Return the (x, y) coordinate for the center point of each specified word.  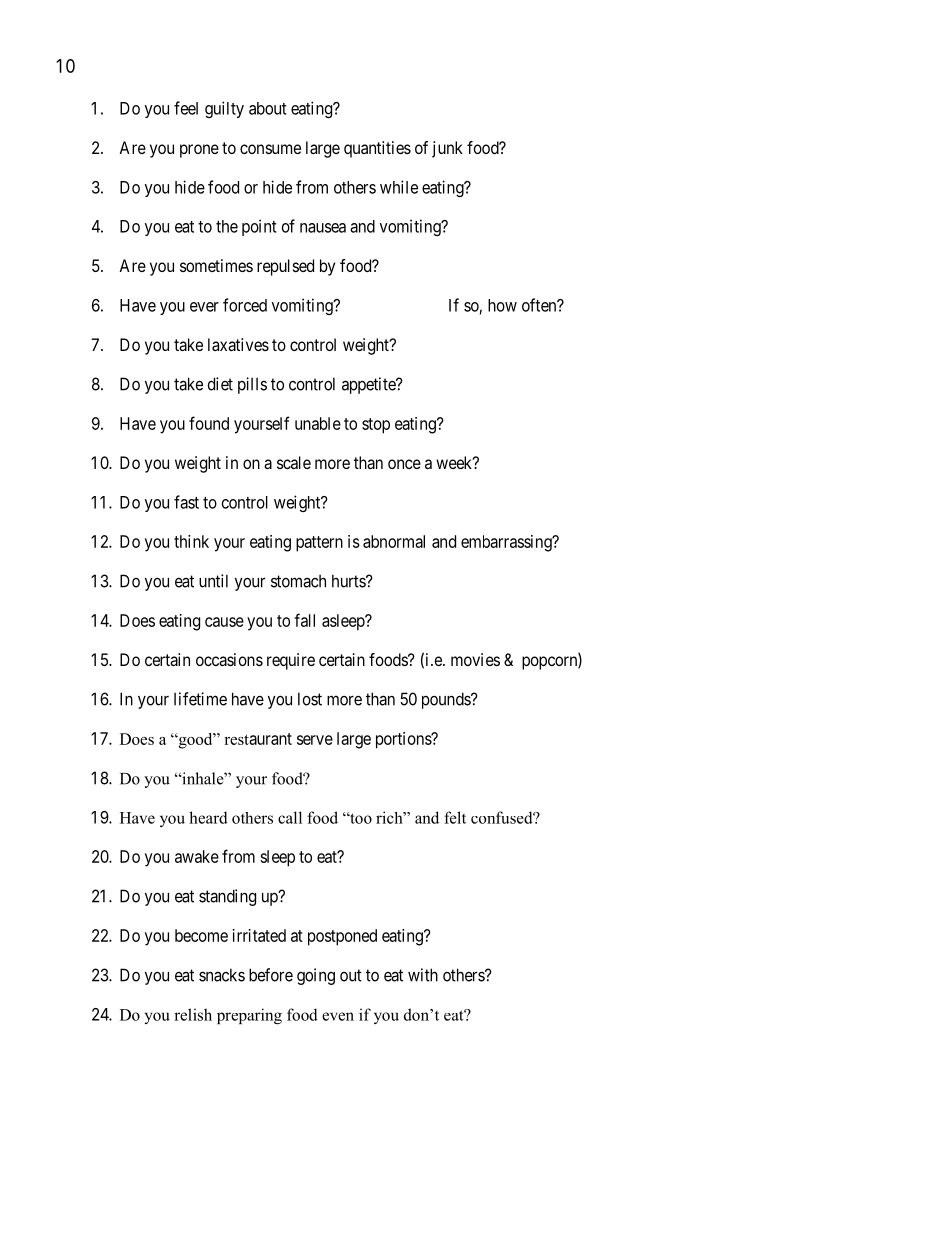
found (209, 423)
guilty (224, 109)
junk (447, 149)
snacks (222, 975)
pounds (447, 700)
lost (310, 699)
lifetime (200, 699)
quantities (377, 149)
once (404, 464)
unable (318, 423)
